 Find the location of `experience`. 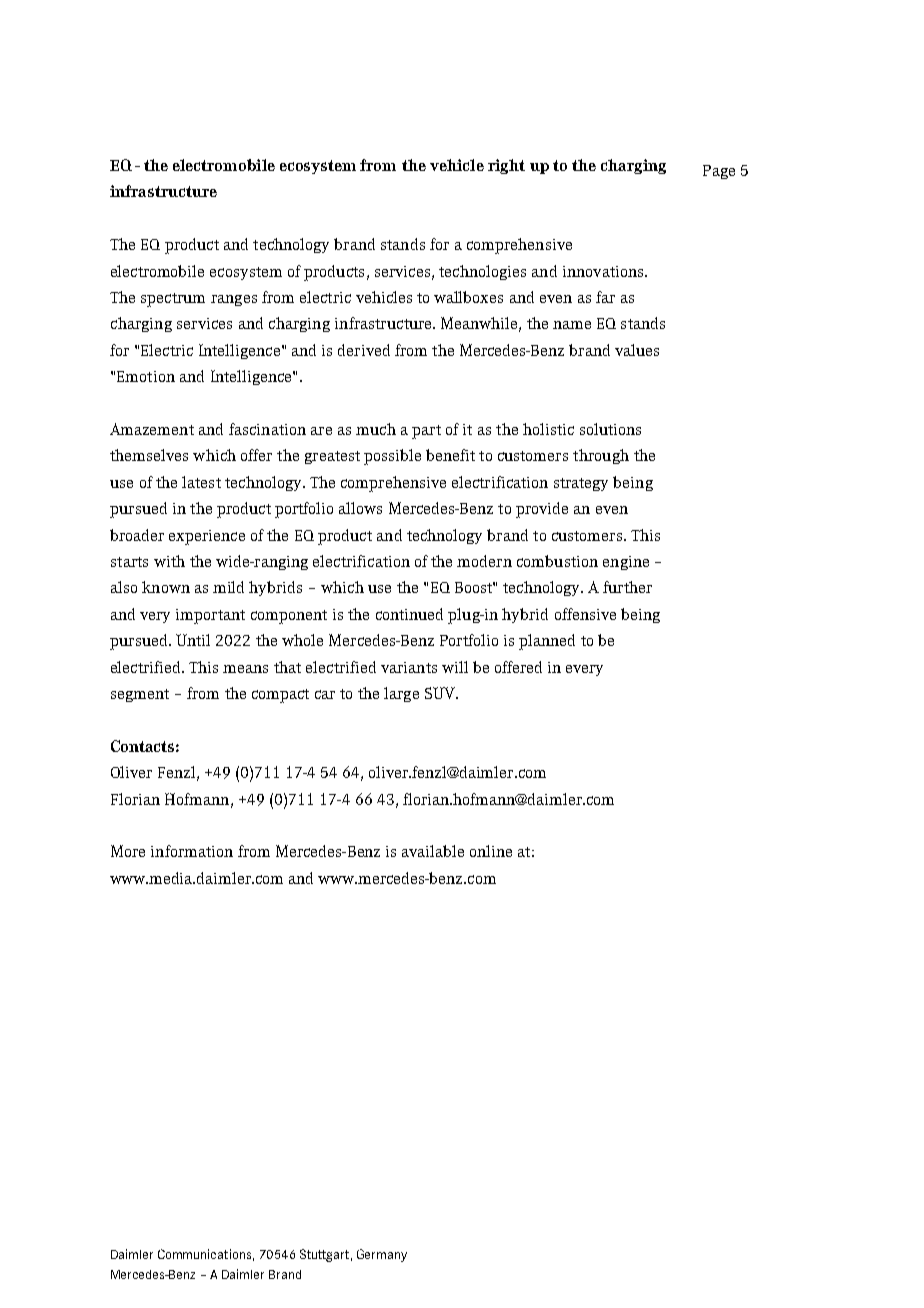

experience is located at coordinates (207, 537).
